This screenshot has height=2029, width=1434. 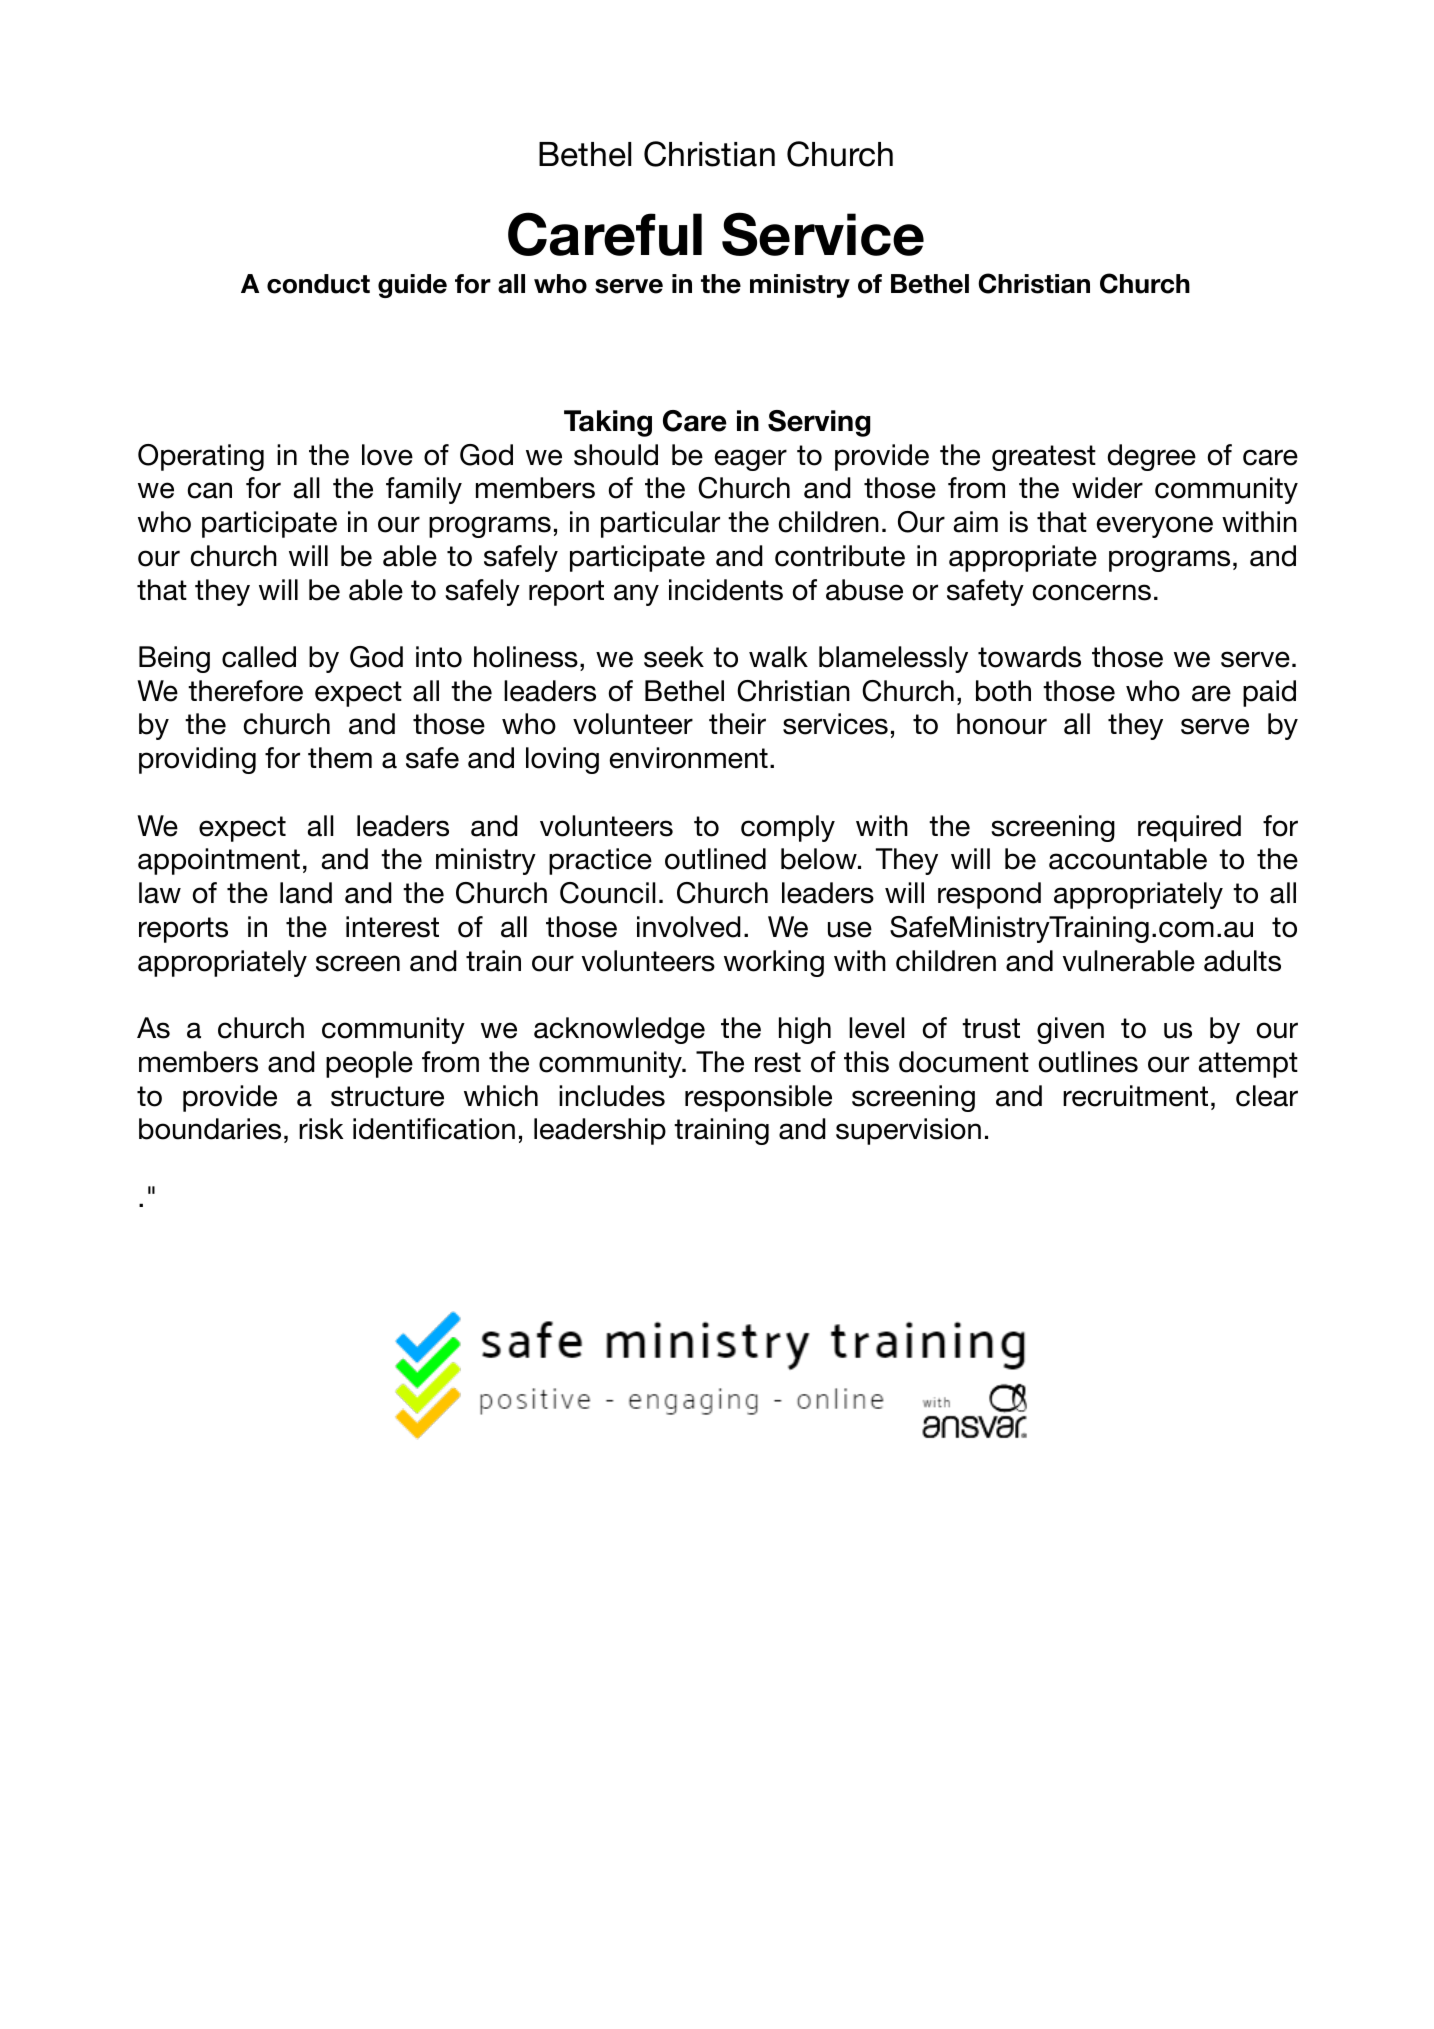 I want to click on appointment, so click(x=219, y=861).
